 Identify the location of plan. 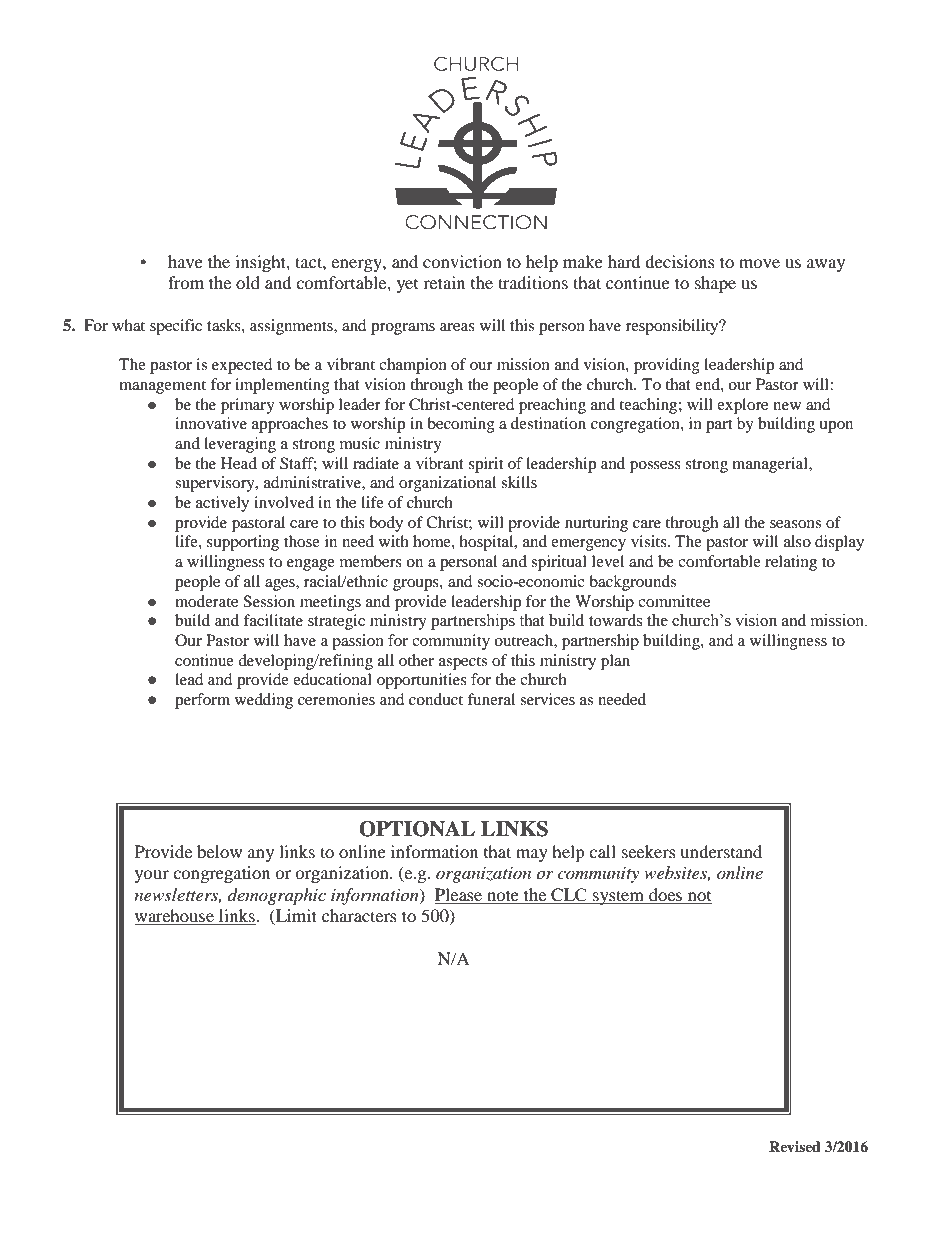
(615, 662).
